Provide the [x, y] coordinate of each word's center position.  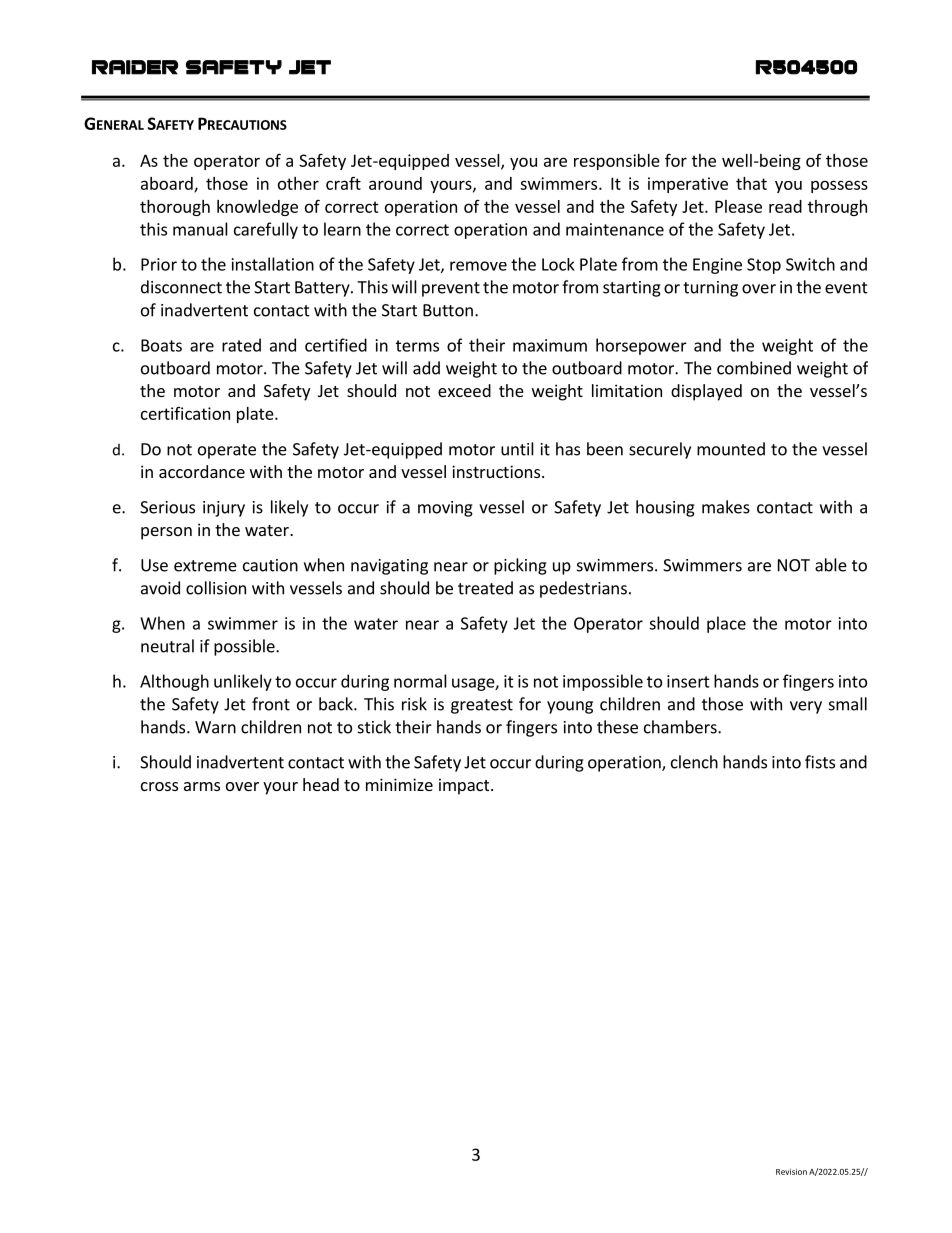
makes [726, 507]
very [806, 707]
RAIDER [135, 67]
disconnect [181, 287]
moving [445, 509]
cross [159, 786]
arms [202, 786]
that [751, 183]
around [395, 183]
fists [820, 762]
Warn [215, 727]
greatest [482, 706]
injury [224, 509]
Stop [764, 266]
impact [465, 786]
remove [478, 266]
